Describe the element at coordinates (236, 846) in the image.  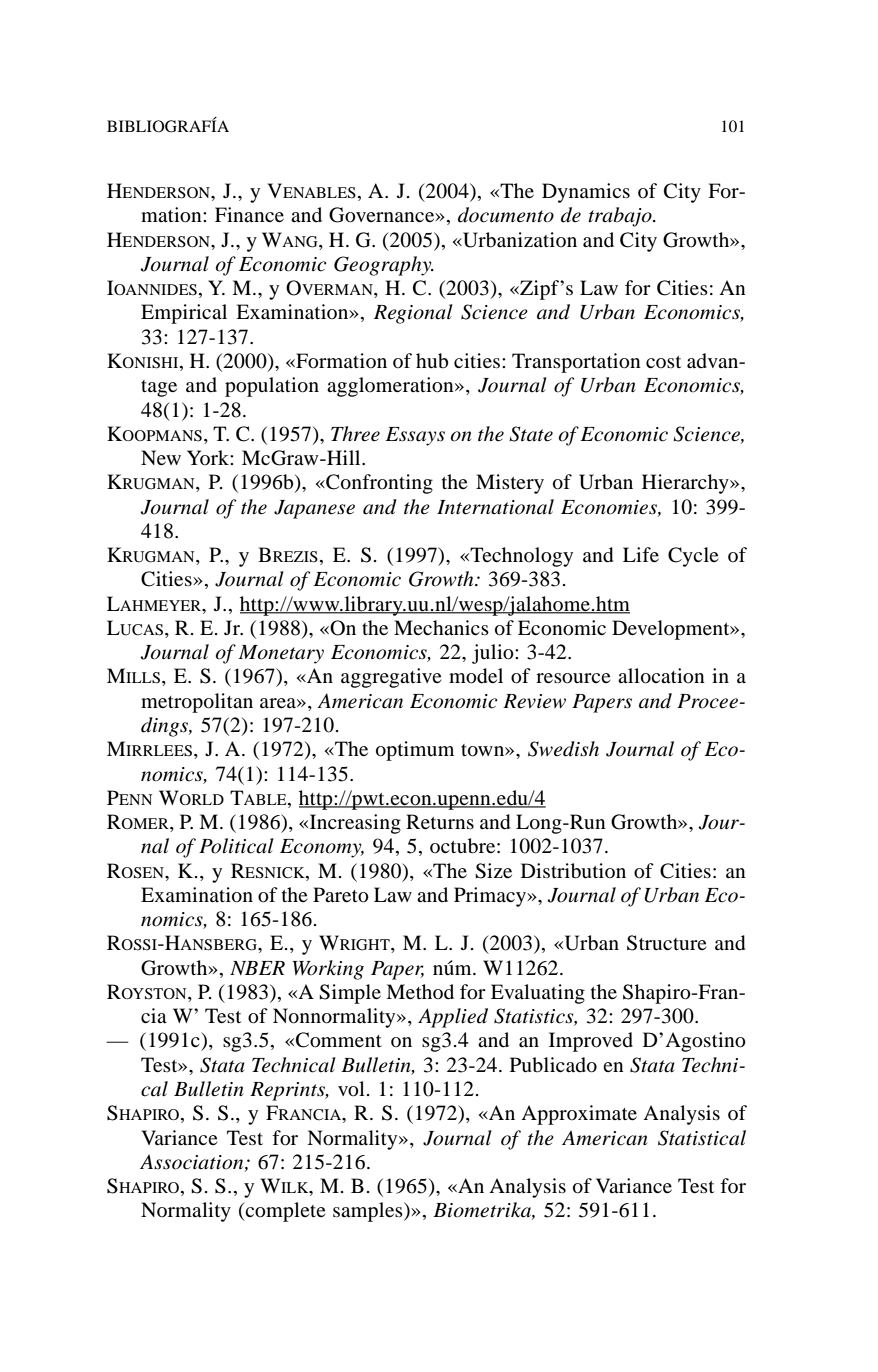
I see `Political` at that location.
